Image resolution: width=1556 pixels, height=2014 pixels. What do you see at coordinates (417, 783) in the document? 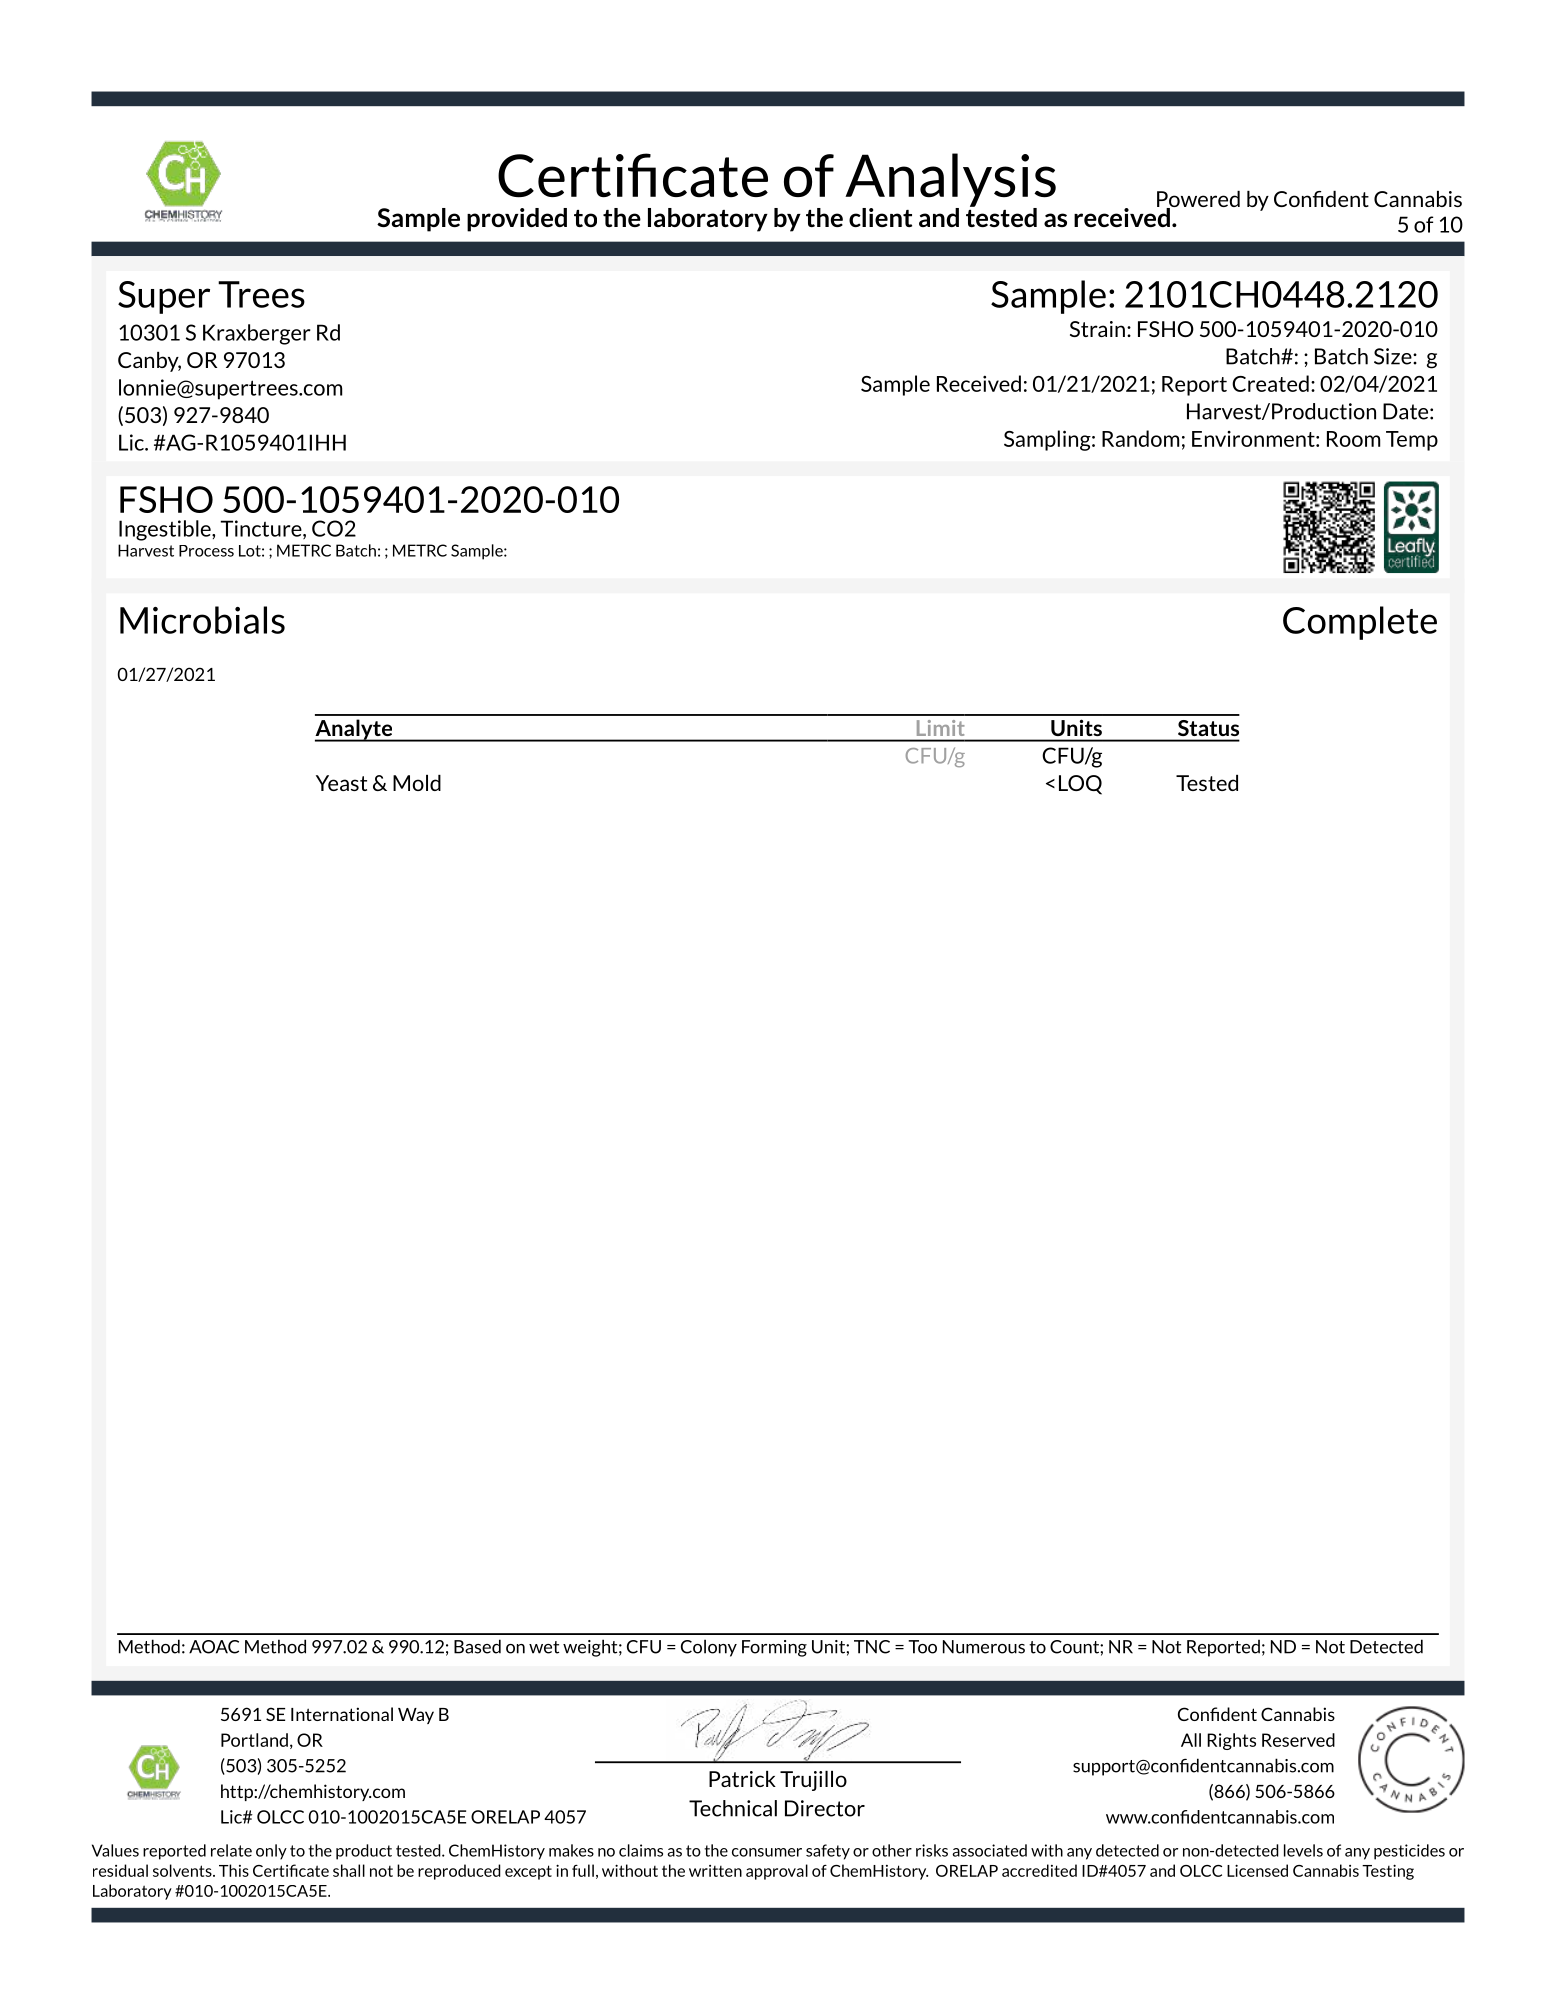
I see `Mold` at bounding box center [417, 783].
